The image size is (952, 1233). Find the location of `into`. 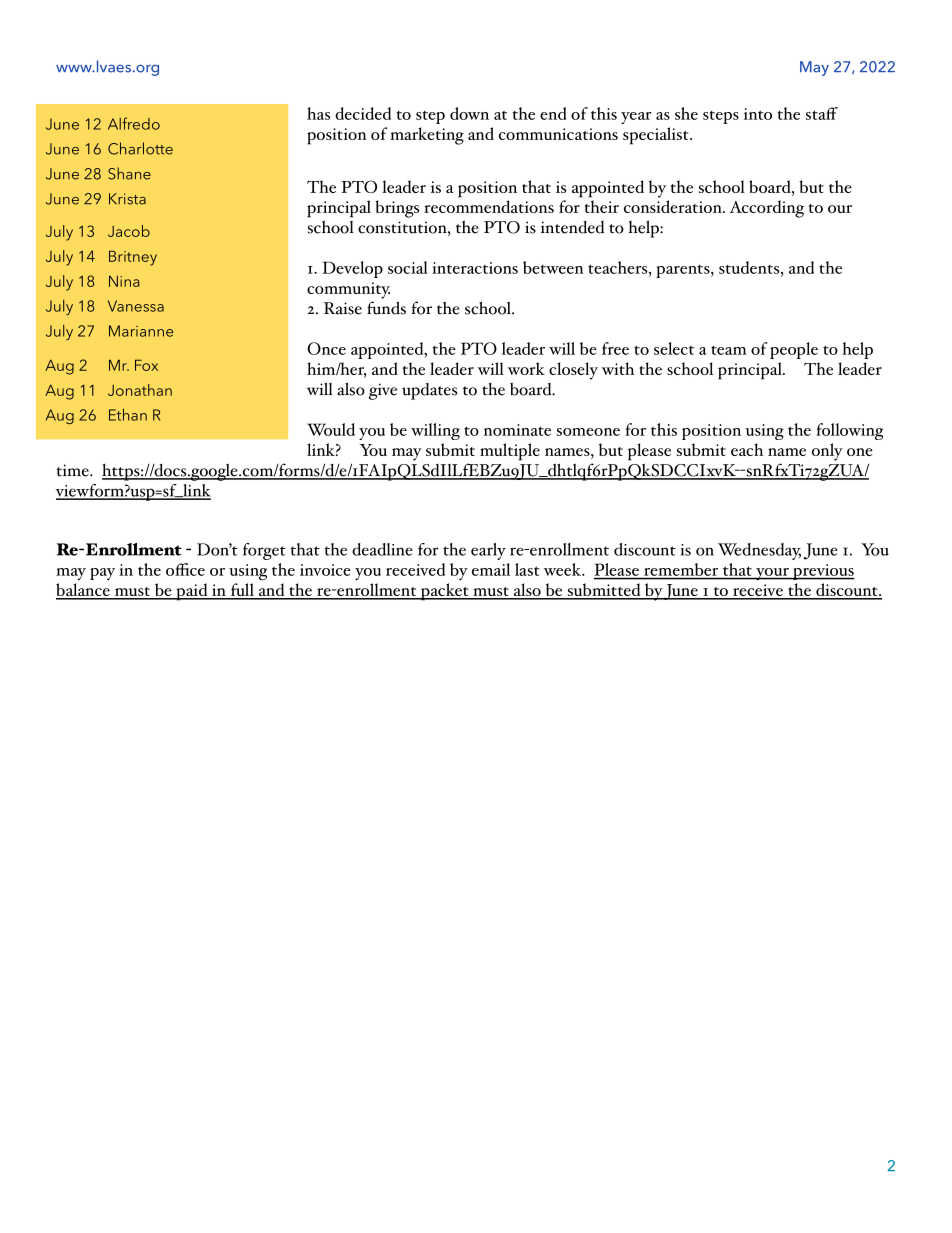

into is located at coordinates (758, 114).
